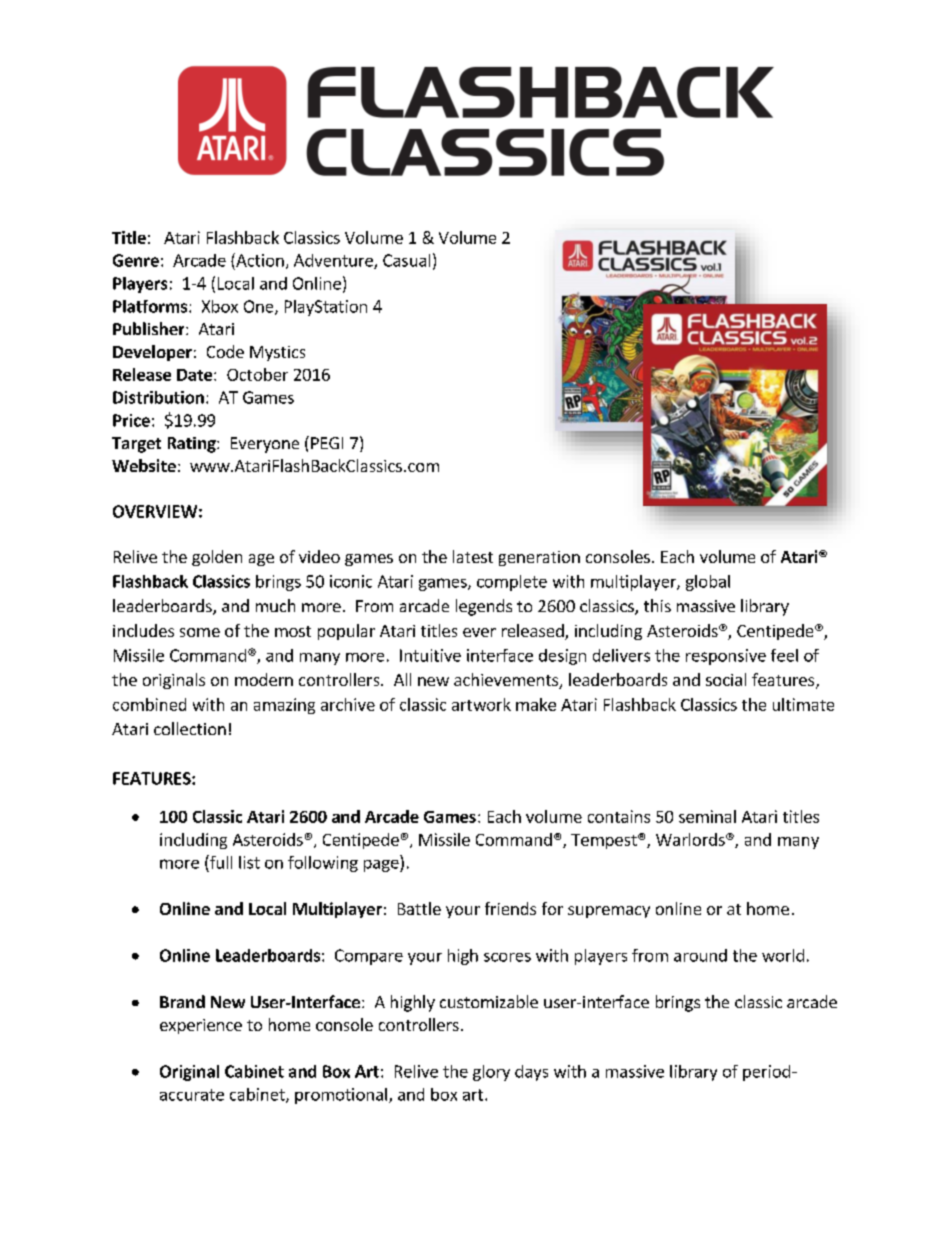  What do you see at coordinates (406, 260) in the screenshot?
I see `Casual` at bounding box center [406, 260].
